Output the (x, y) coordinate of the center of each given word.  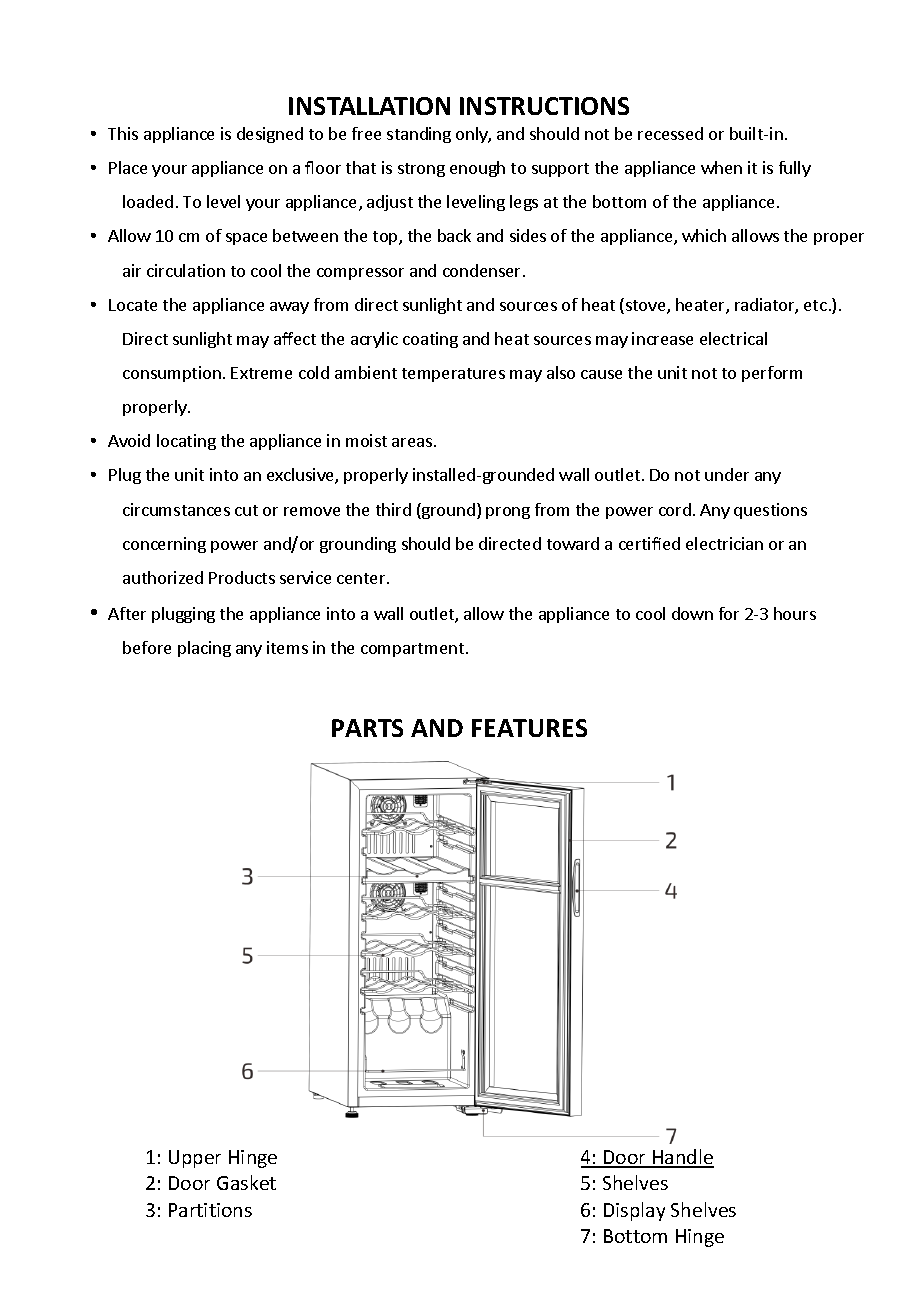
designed (270, 135)
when (721, 167)
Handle (682, 1158)
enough (477, 169)
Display (634, 1211)
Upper (195, 1159)
